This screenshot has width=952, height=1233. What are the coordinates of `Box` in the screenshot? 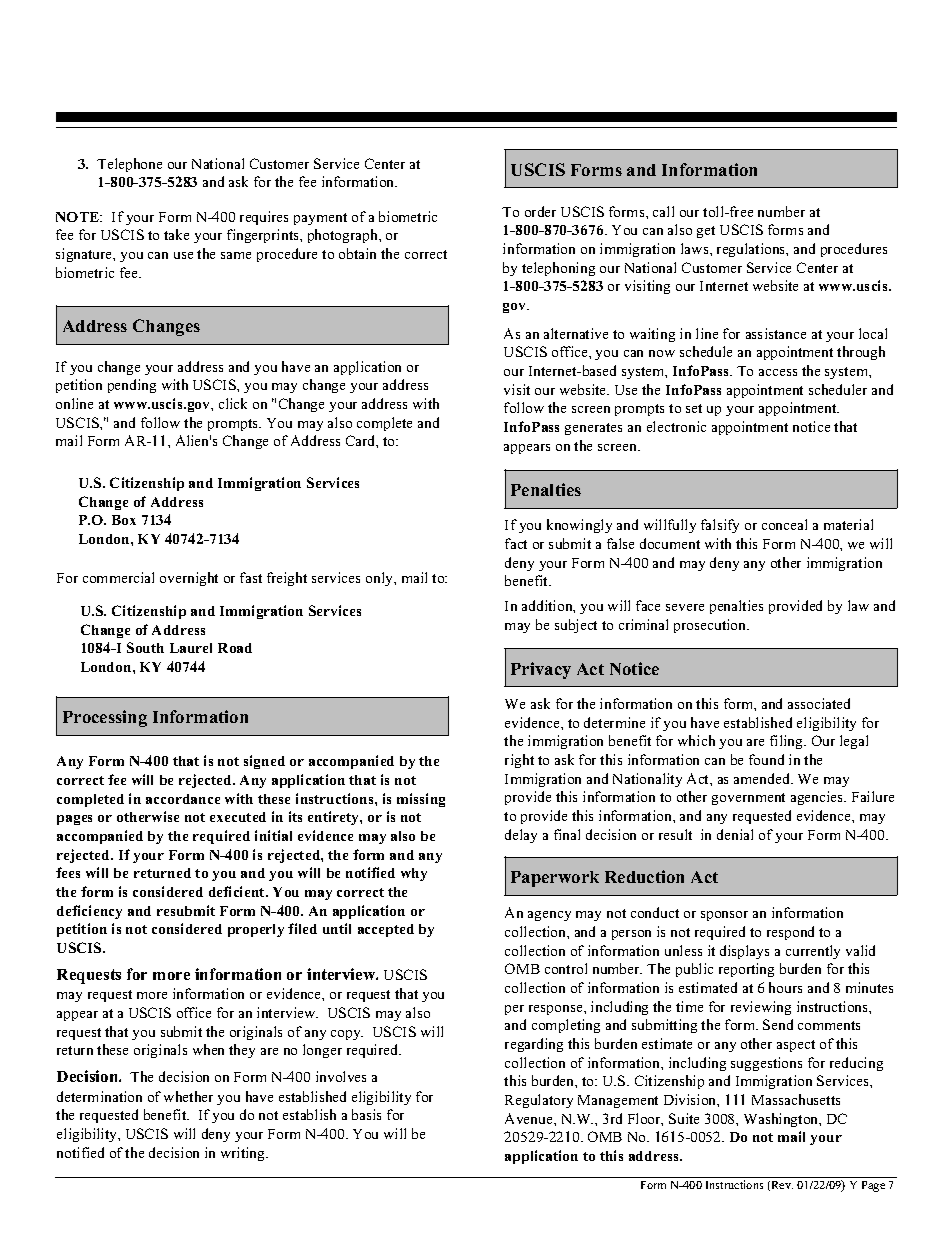 It's located at (124, 520).
